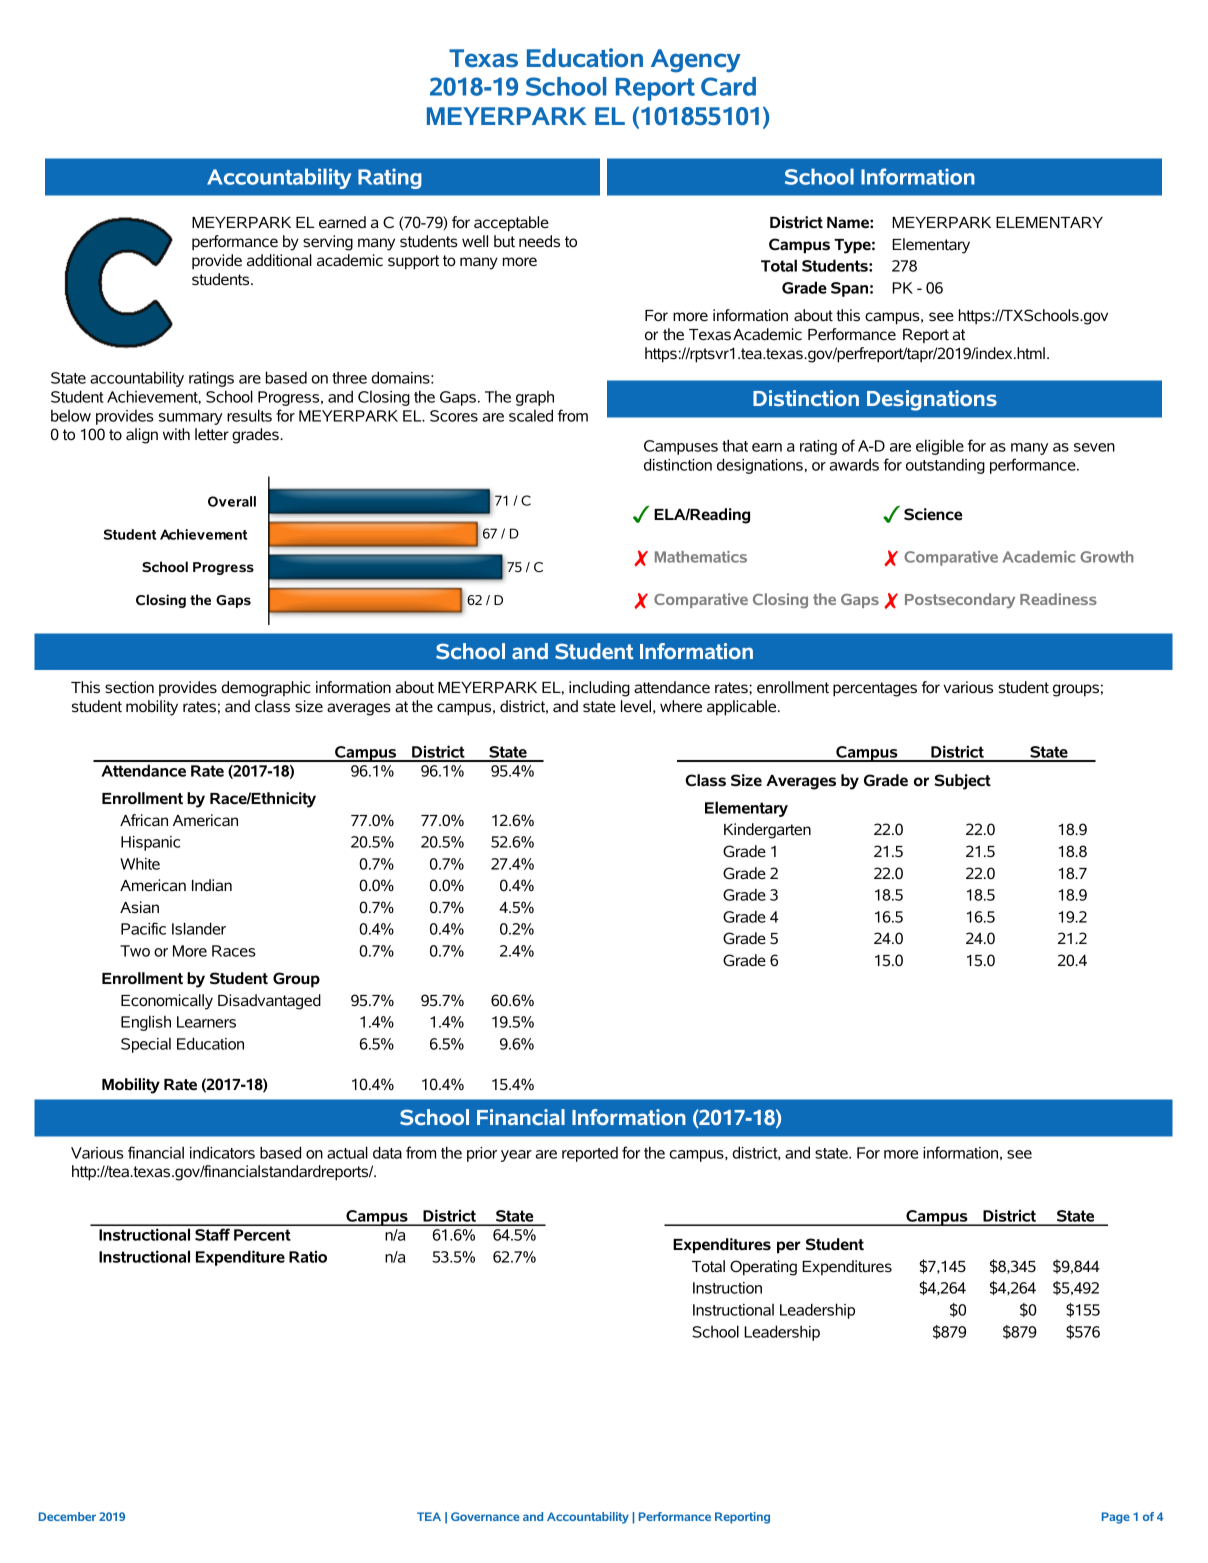 The height and width of the screenshot is (1563, 1208). What do you see at coordinates (696, 61) in the screenshot?
I see `Agency` at bounding box center [696, 61].
